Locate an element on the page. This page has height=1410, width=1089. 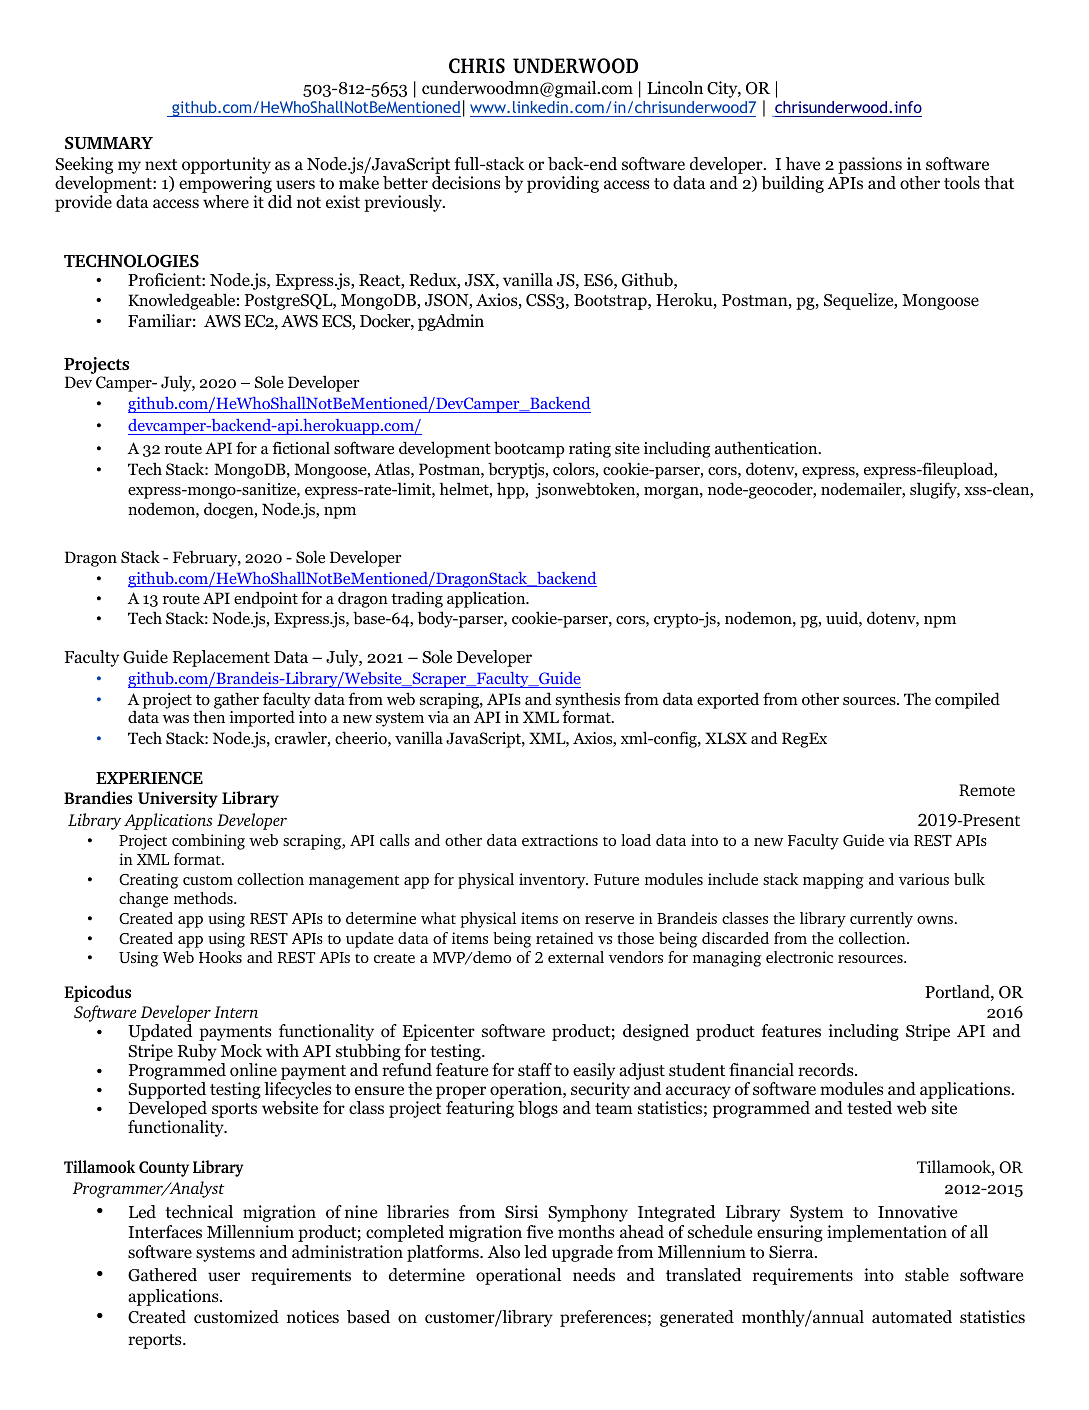
reports is located at coordinates (156, 1341).
